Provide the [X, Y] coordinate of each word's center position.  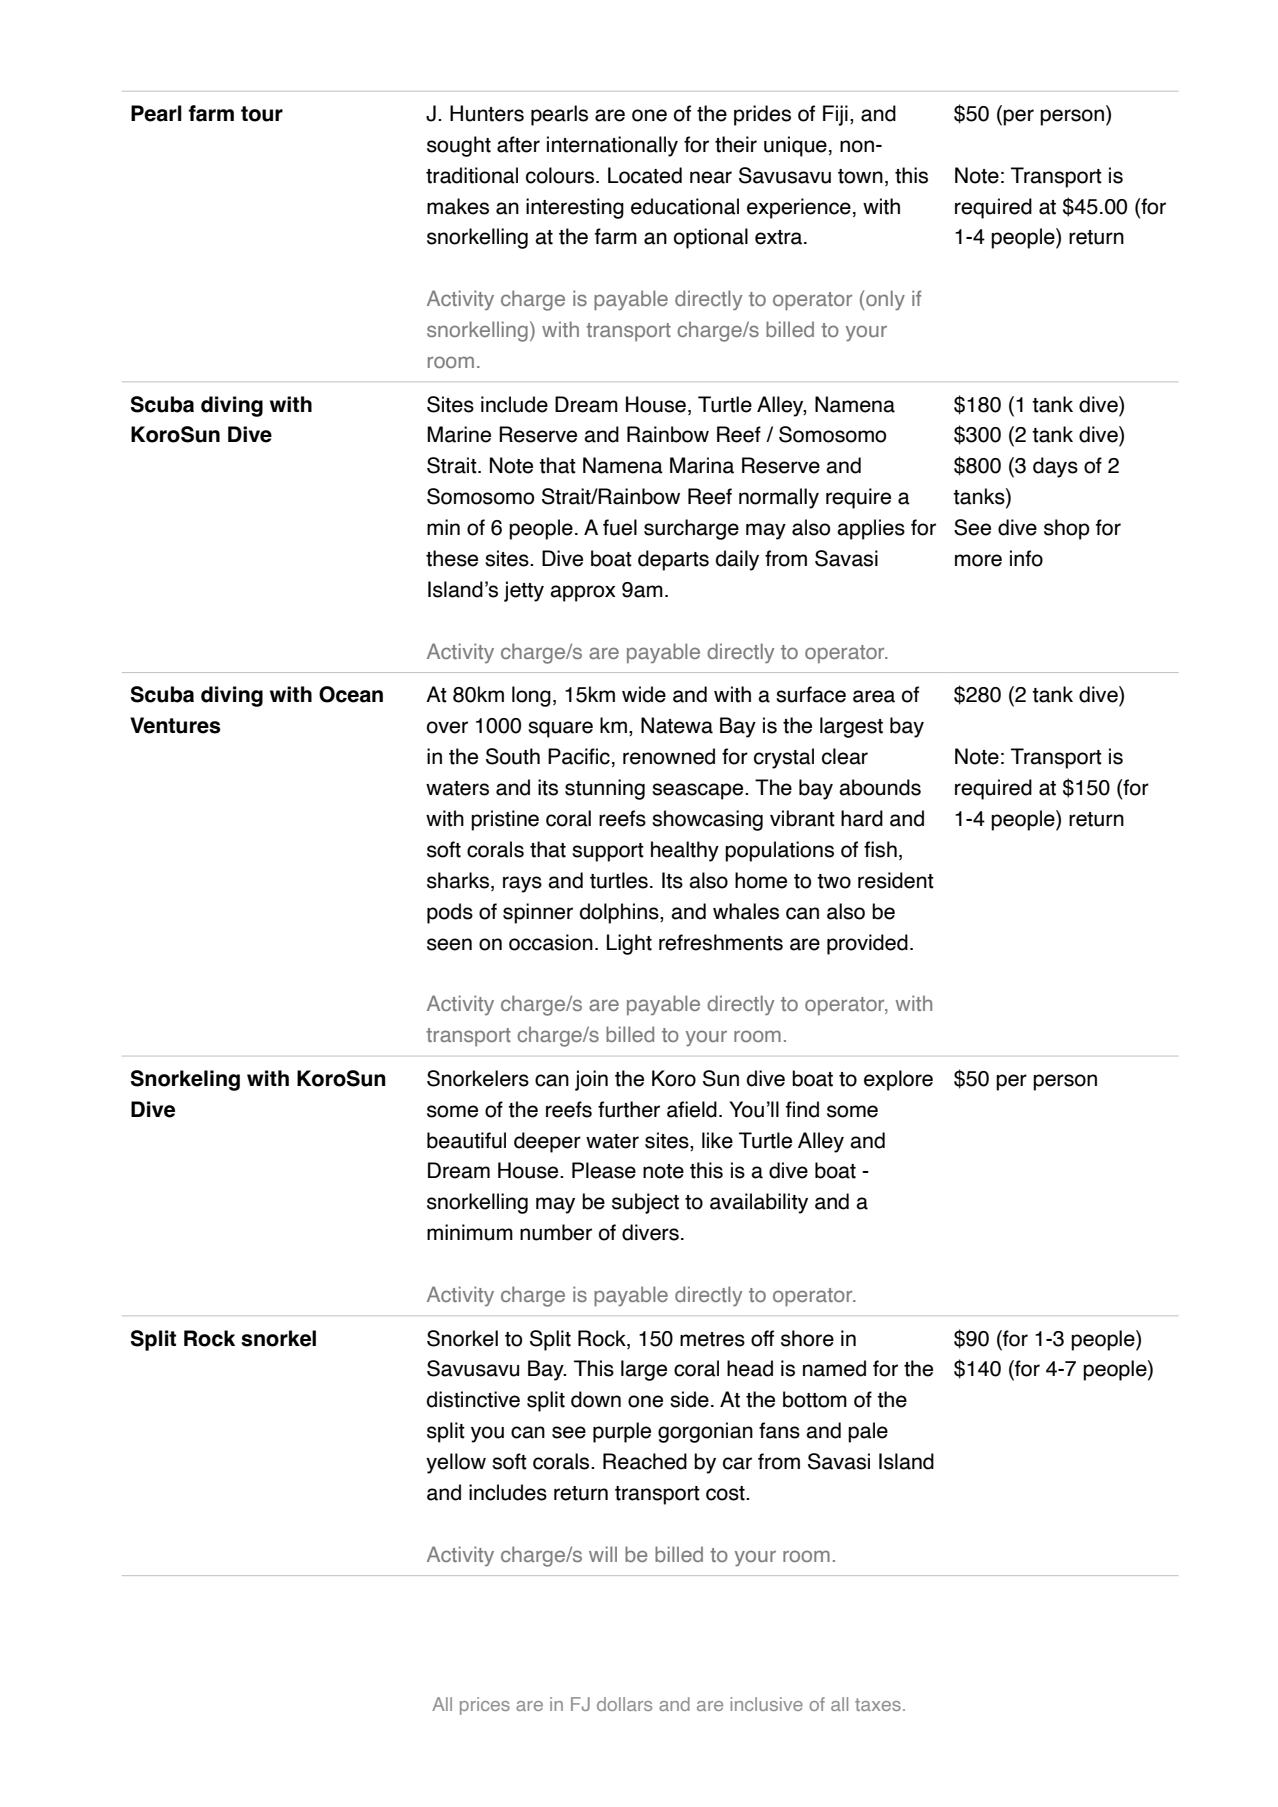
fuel [620, 527]
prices [485, 1706]
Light [629, 944]
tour [262, 114]
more [978, 560]
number [556, 1232]
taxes [878, 1704]
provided [867, 944]
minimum [470, 1232]
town [860, 176]
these [452, 558]
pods [450, 913]
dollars [624, 1704]
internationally [612, 146]
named [834, 1368]
